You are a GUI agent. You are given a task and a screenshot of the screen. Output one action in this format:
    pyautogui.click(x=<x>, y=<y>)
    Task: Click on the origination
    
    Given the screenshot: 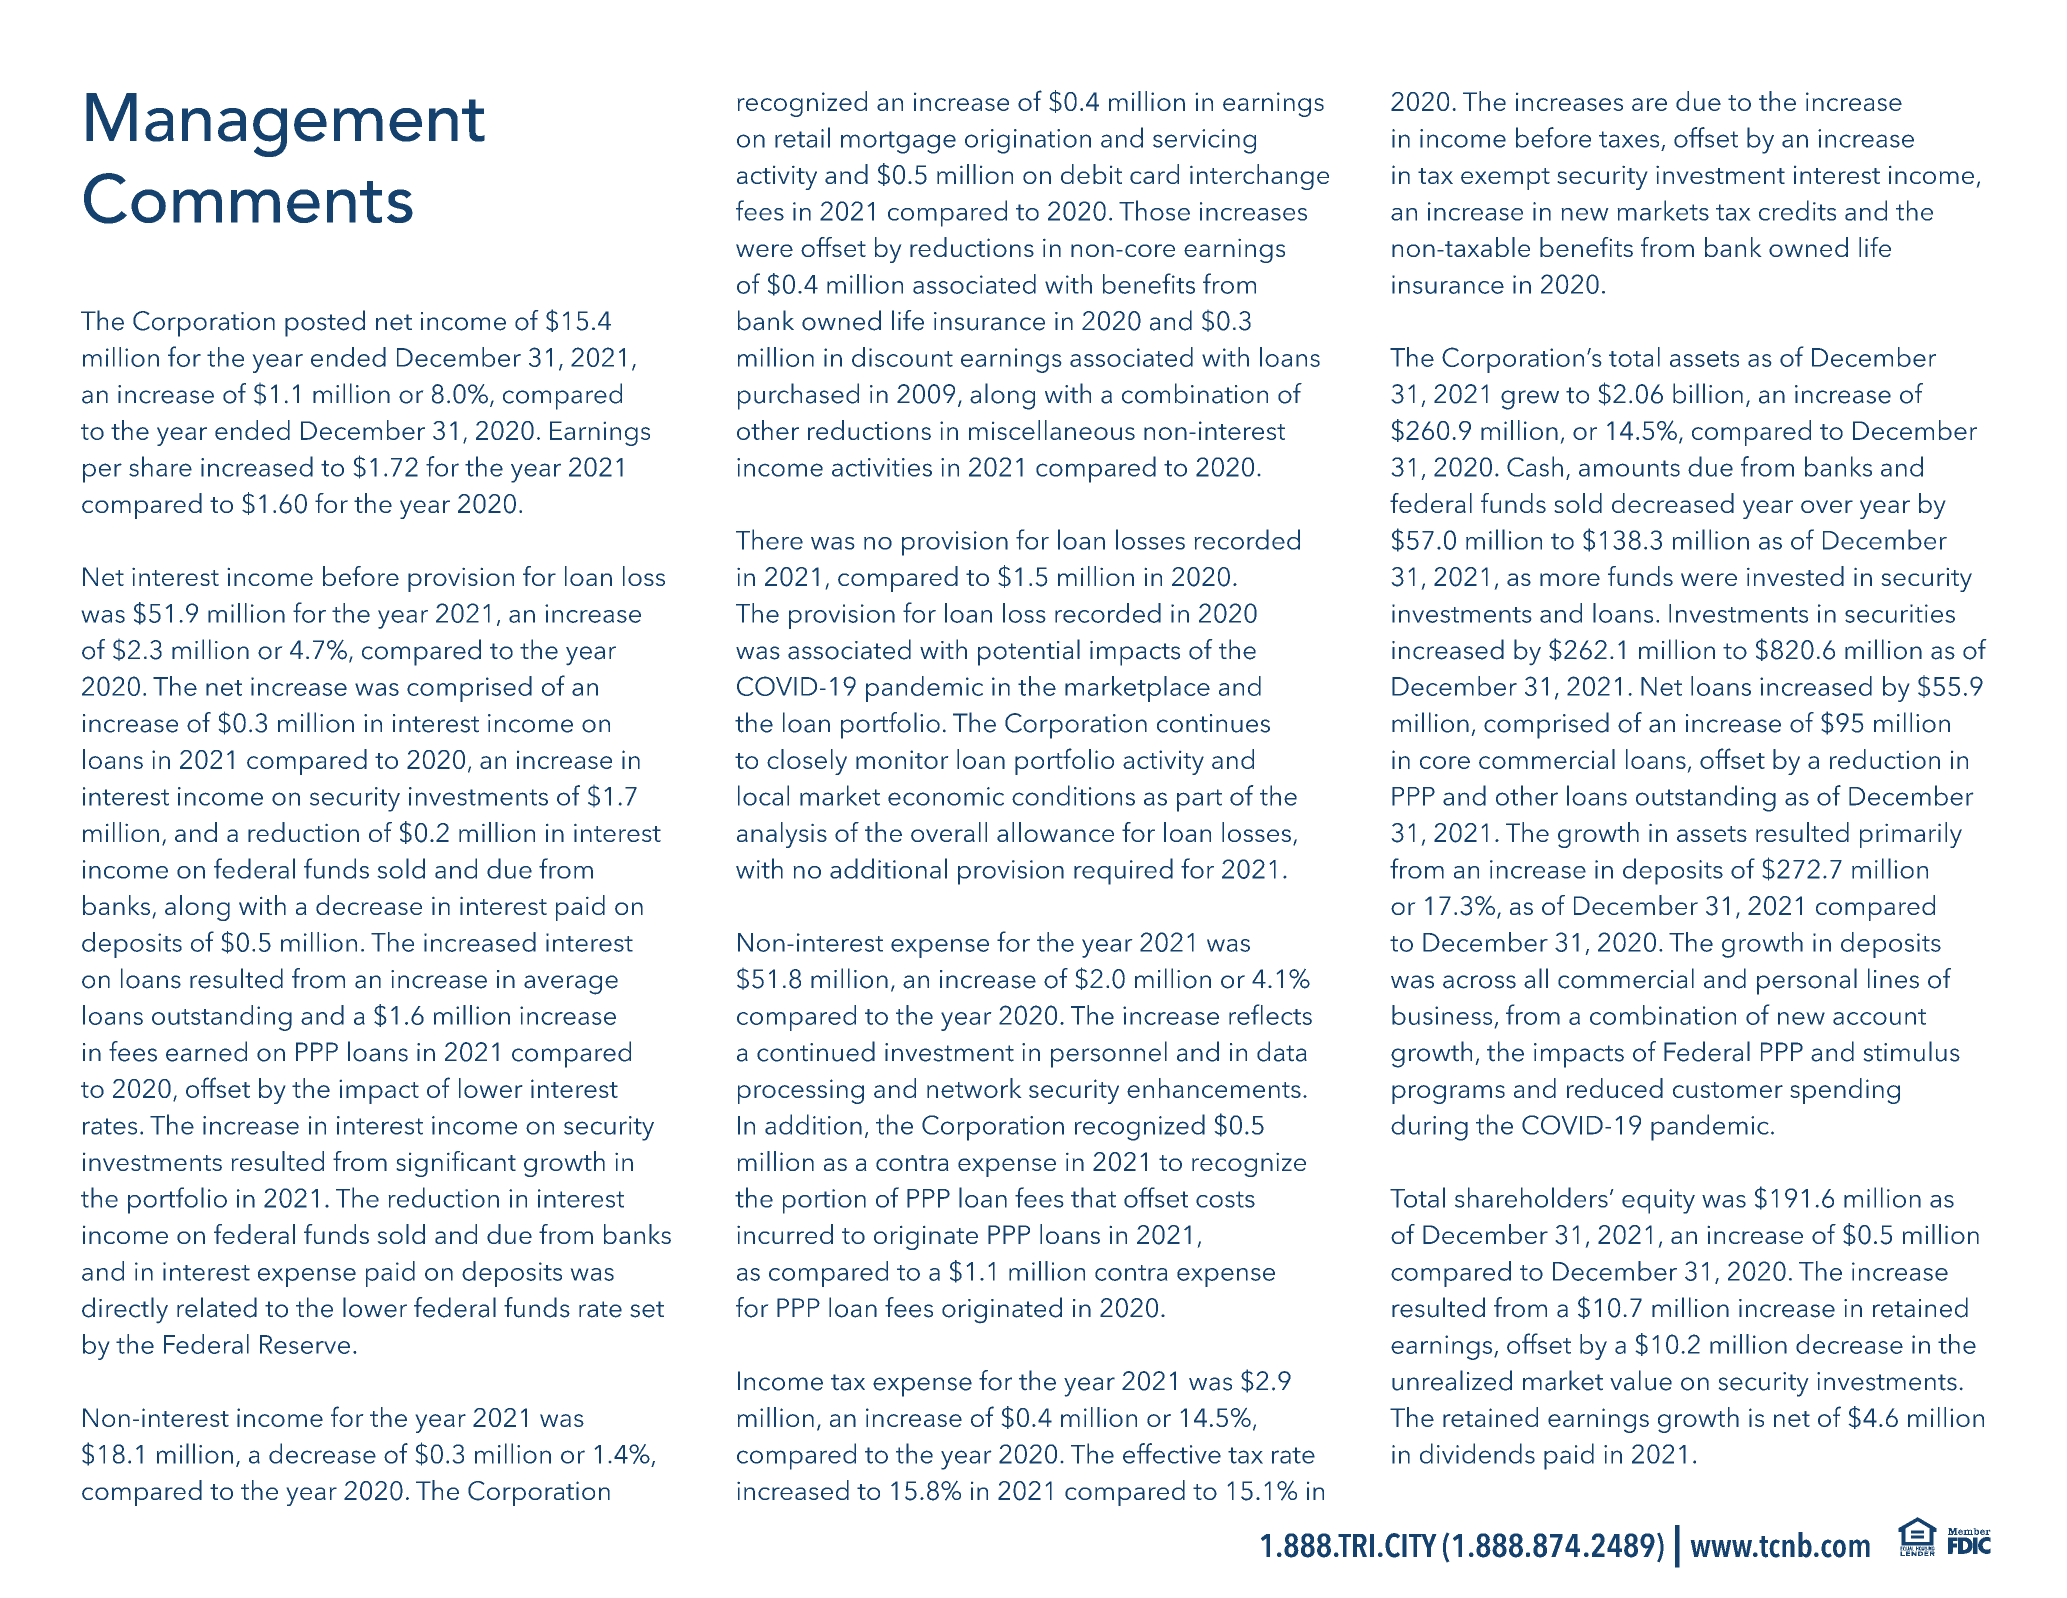 What is the action you would take?
    pyautogui.click(x=1028, y=141)
